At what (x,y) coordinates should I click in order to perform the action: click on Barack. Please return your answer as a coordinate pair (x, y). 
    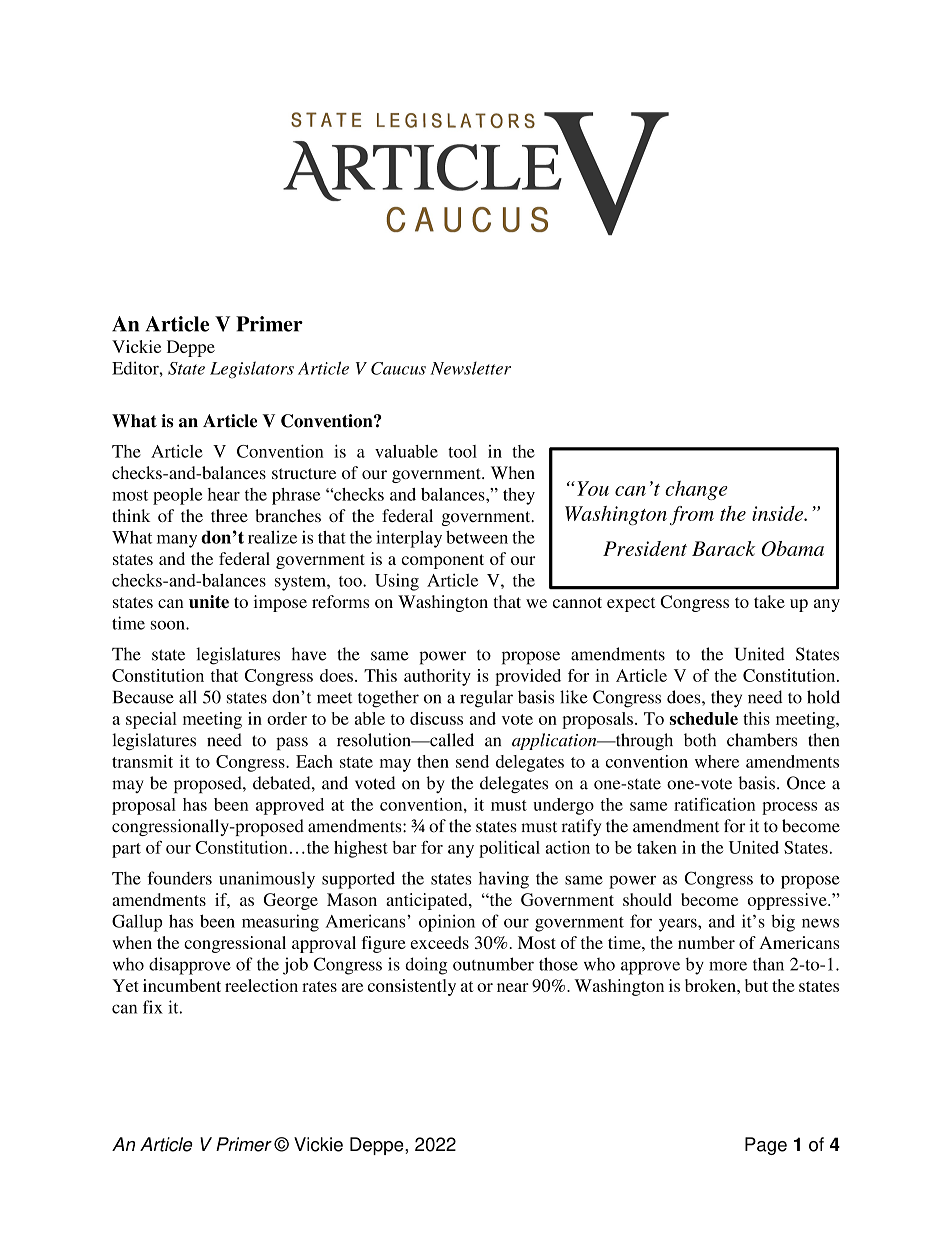
    Looking at the image, I should click on (723, 548).
